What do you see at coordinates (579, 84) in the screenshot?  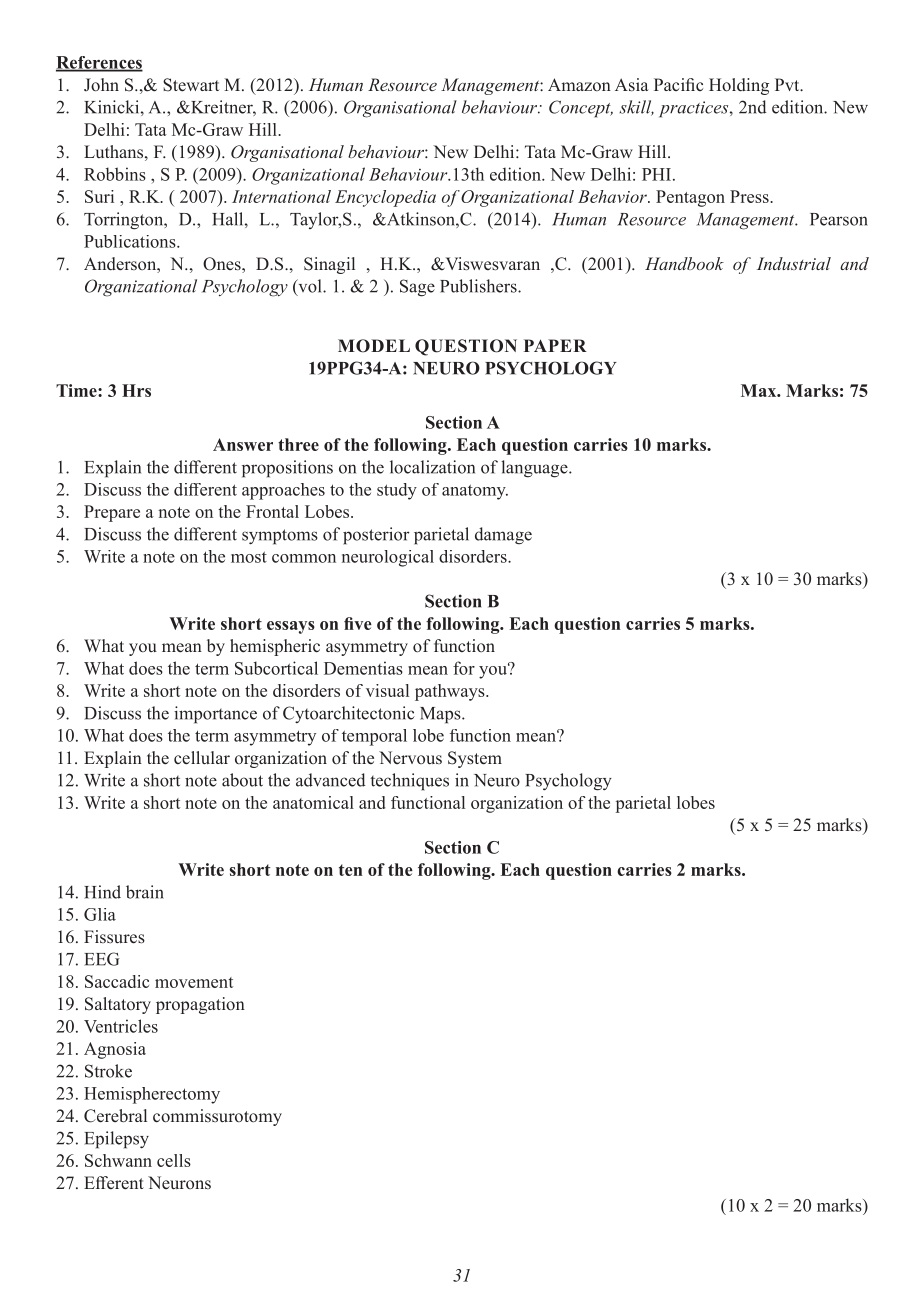 I see `Amazon` at bounding box center [579, 84].
